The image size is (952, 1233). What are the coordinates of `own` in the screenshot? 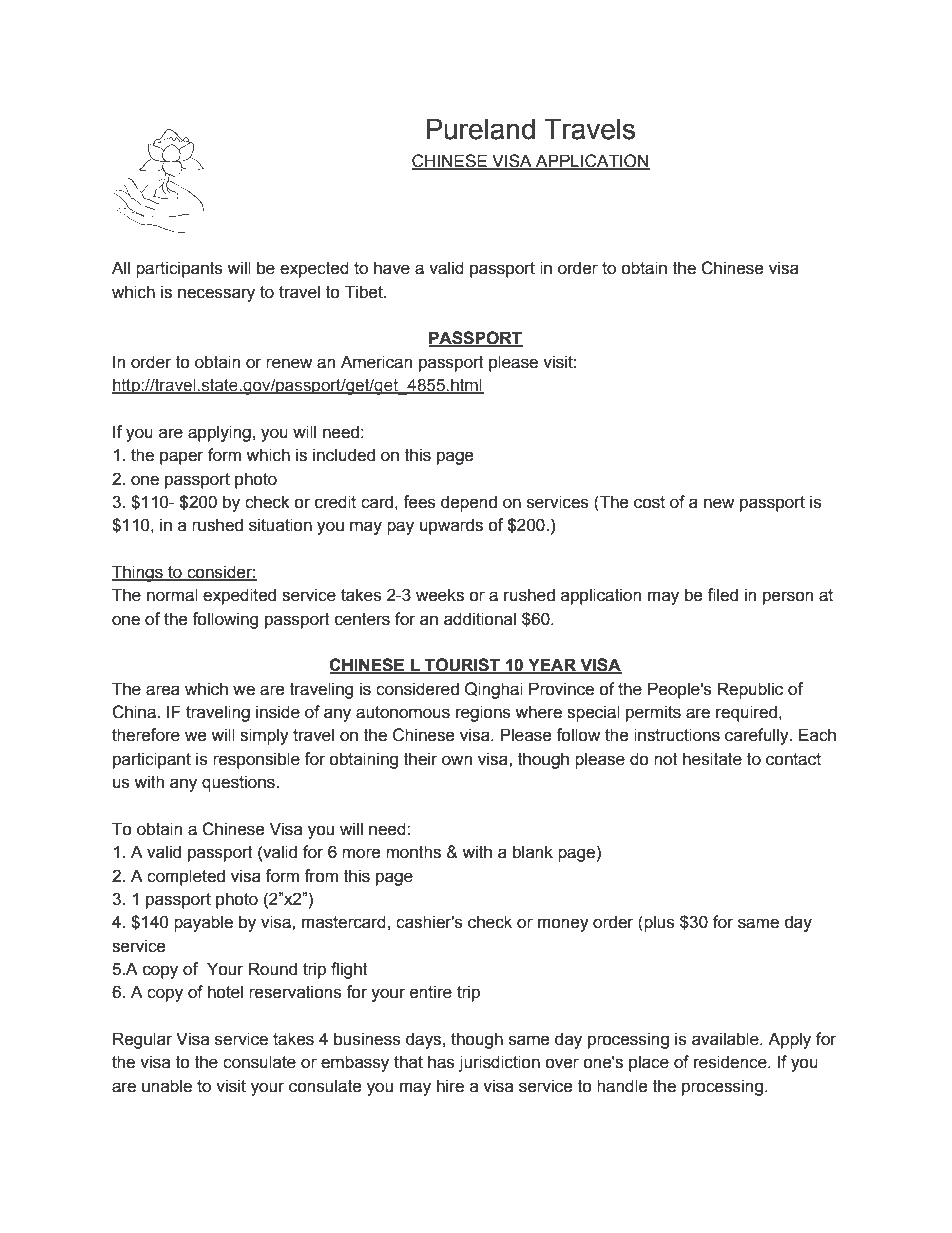 It's located at (457, 760).
